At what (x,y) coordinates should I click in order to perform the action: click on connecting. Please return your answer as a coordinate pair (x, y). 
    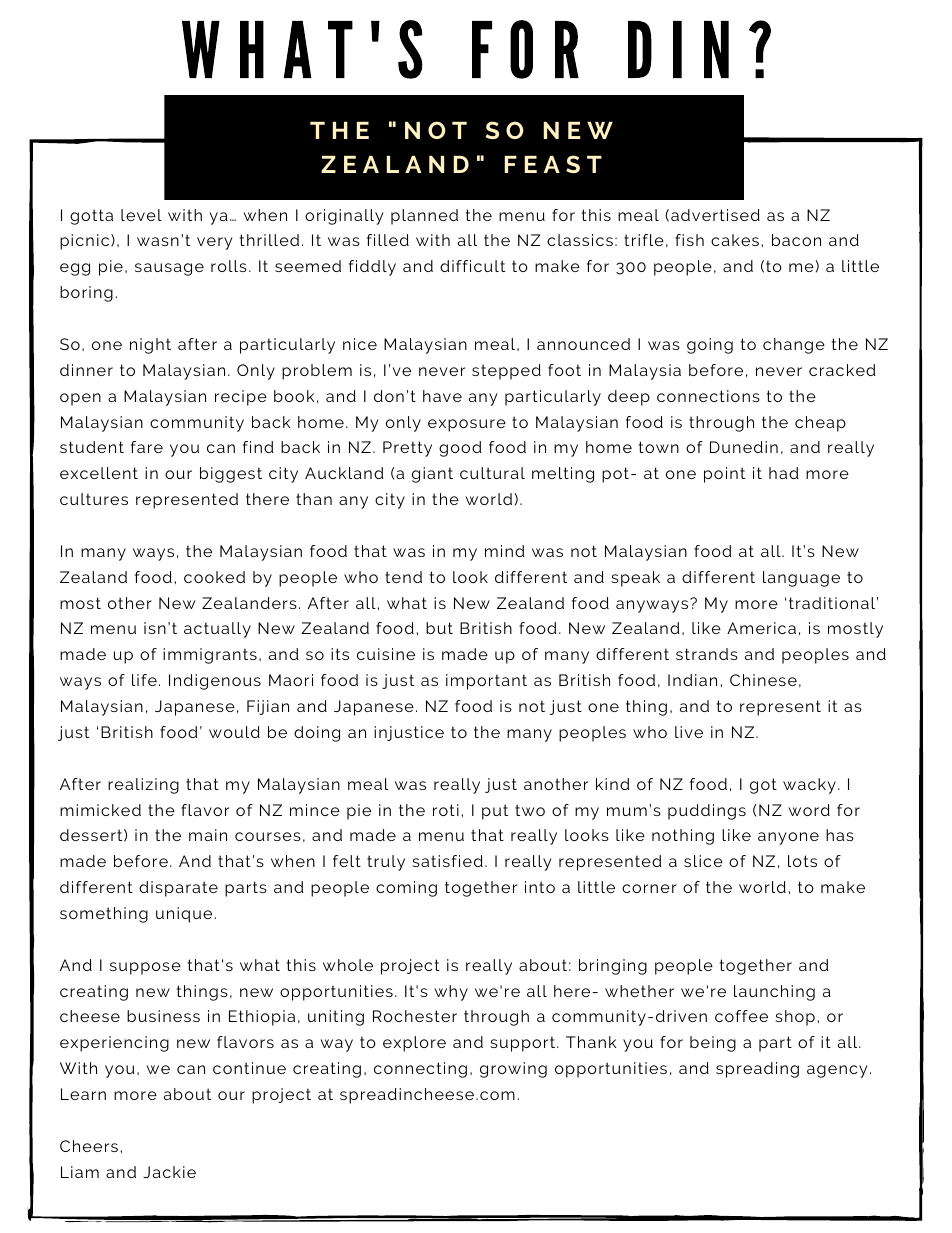
    Looking at the image, I should click on (420, 1070).
